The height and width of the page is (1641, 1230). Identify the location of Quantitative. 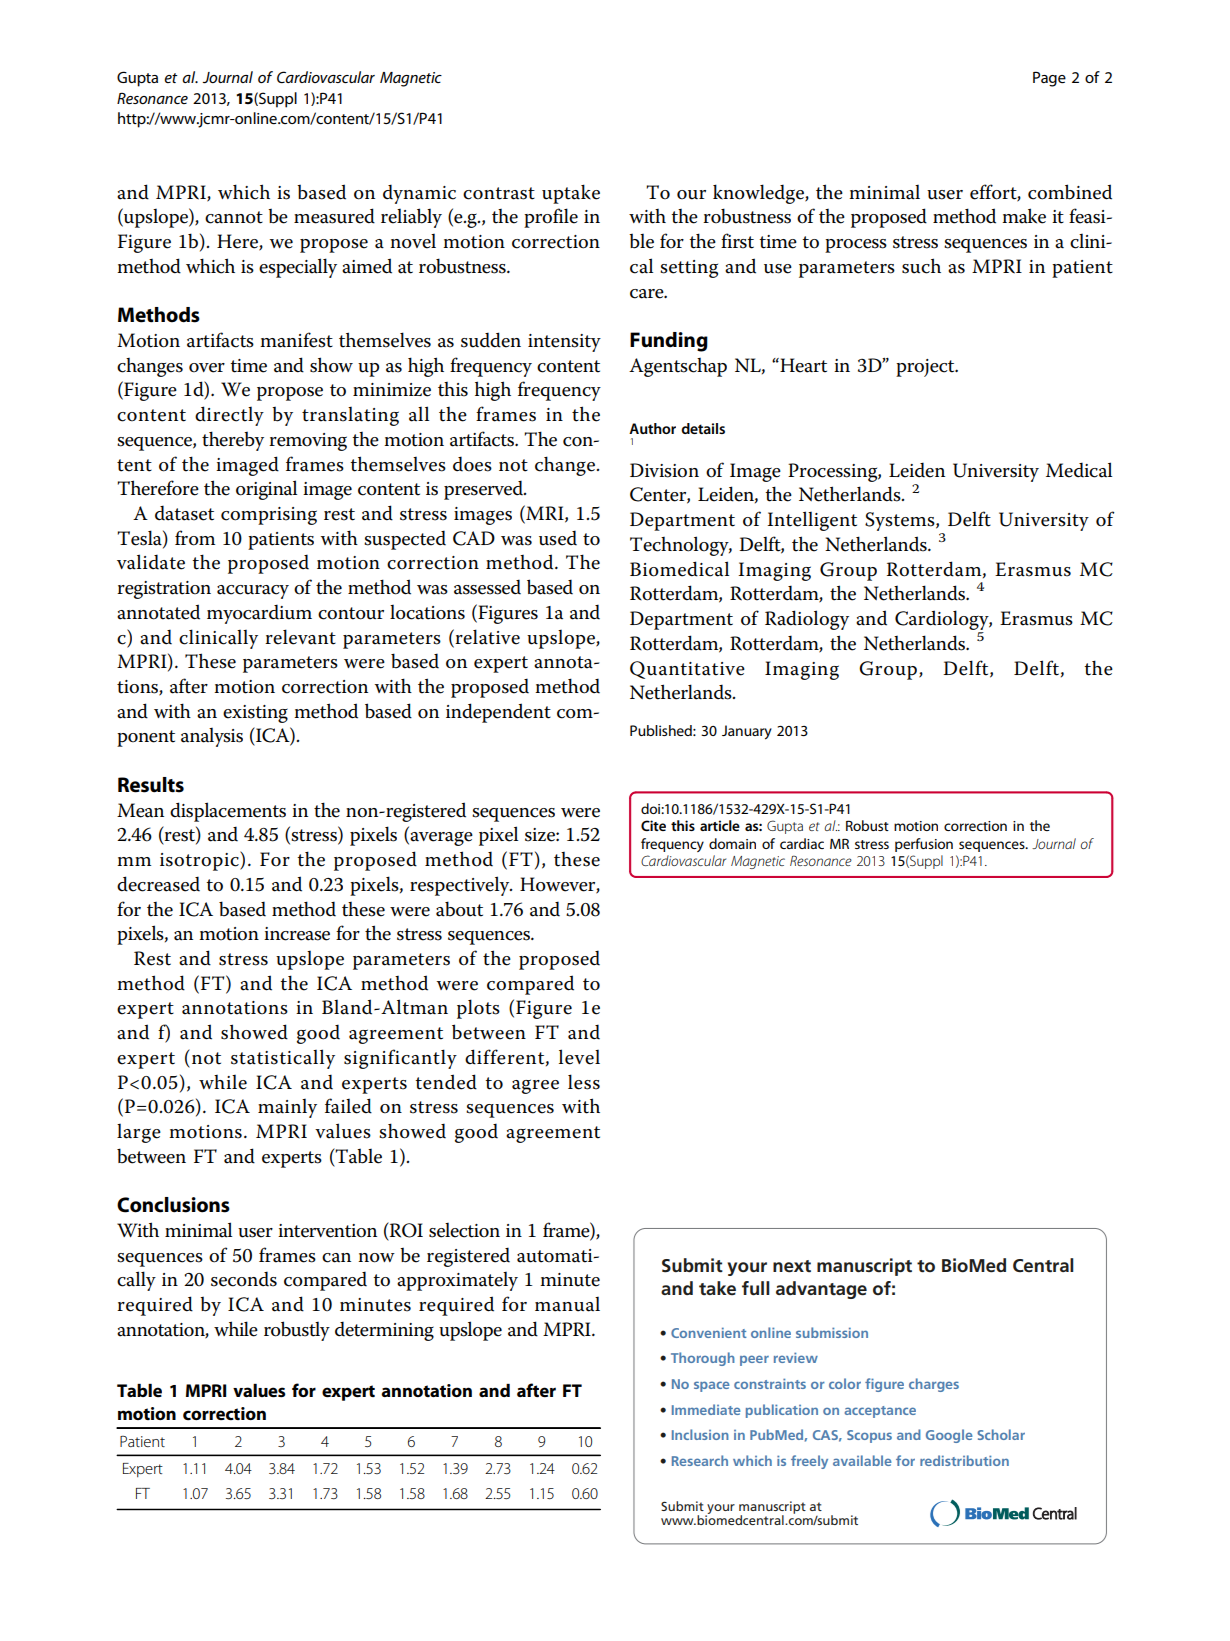
(687, 670).
